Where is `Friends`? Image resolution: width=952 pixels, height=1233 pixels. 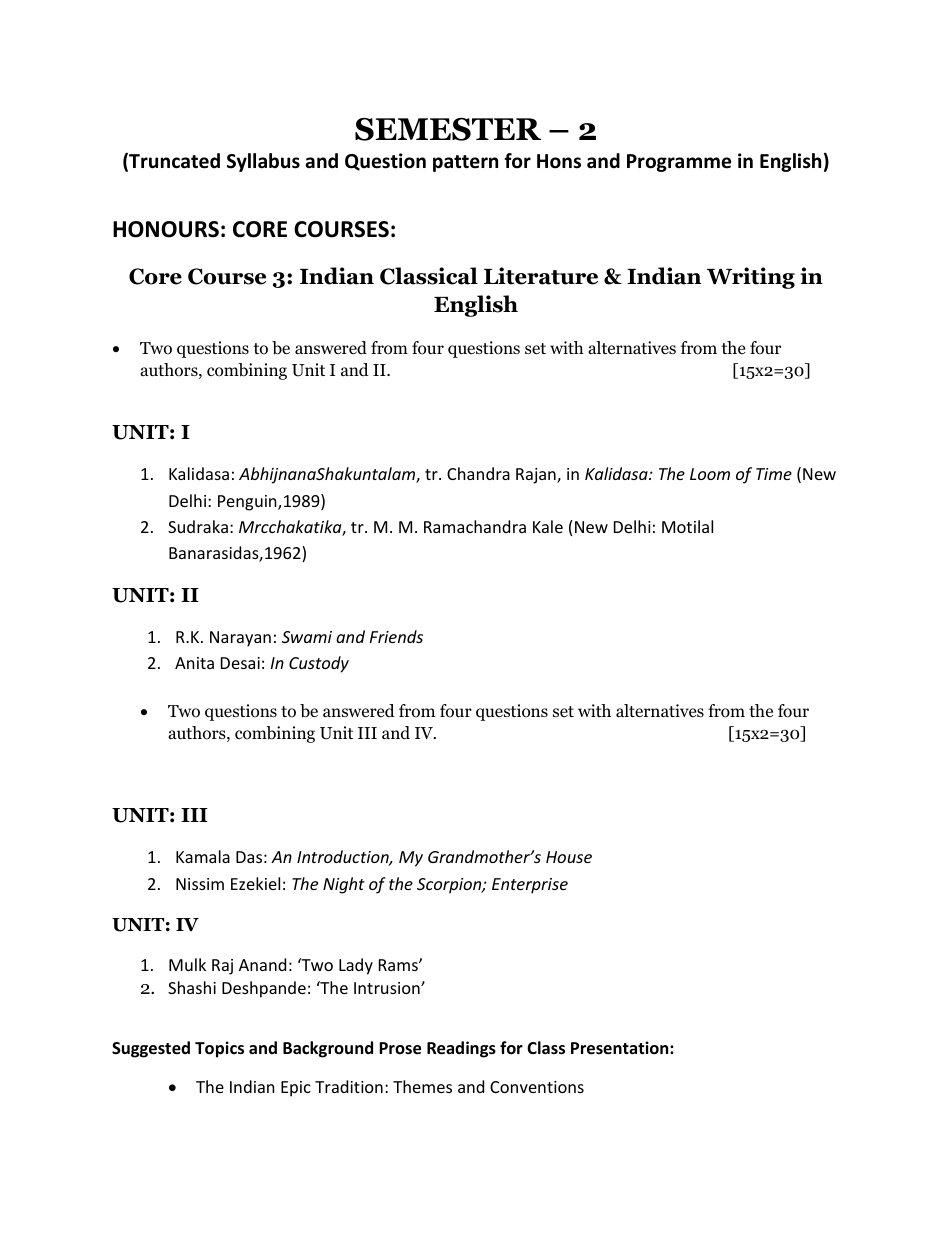 Friends is located at coordinates (396, 636).
